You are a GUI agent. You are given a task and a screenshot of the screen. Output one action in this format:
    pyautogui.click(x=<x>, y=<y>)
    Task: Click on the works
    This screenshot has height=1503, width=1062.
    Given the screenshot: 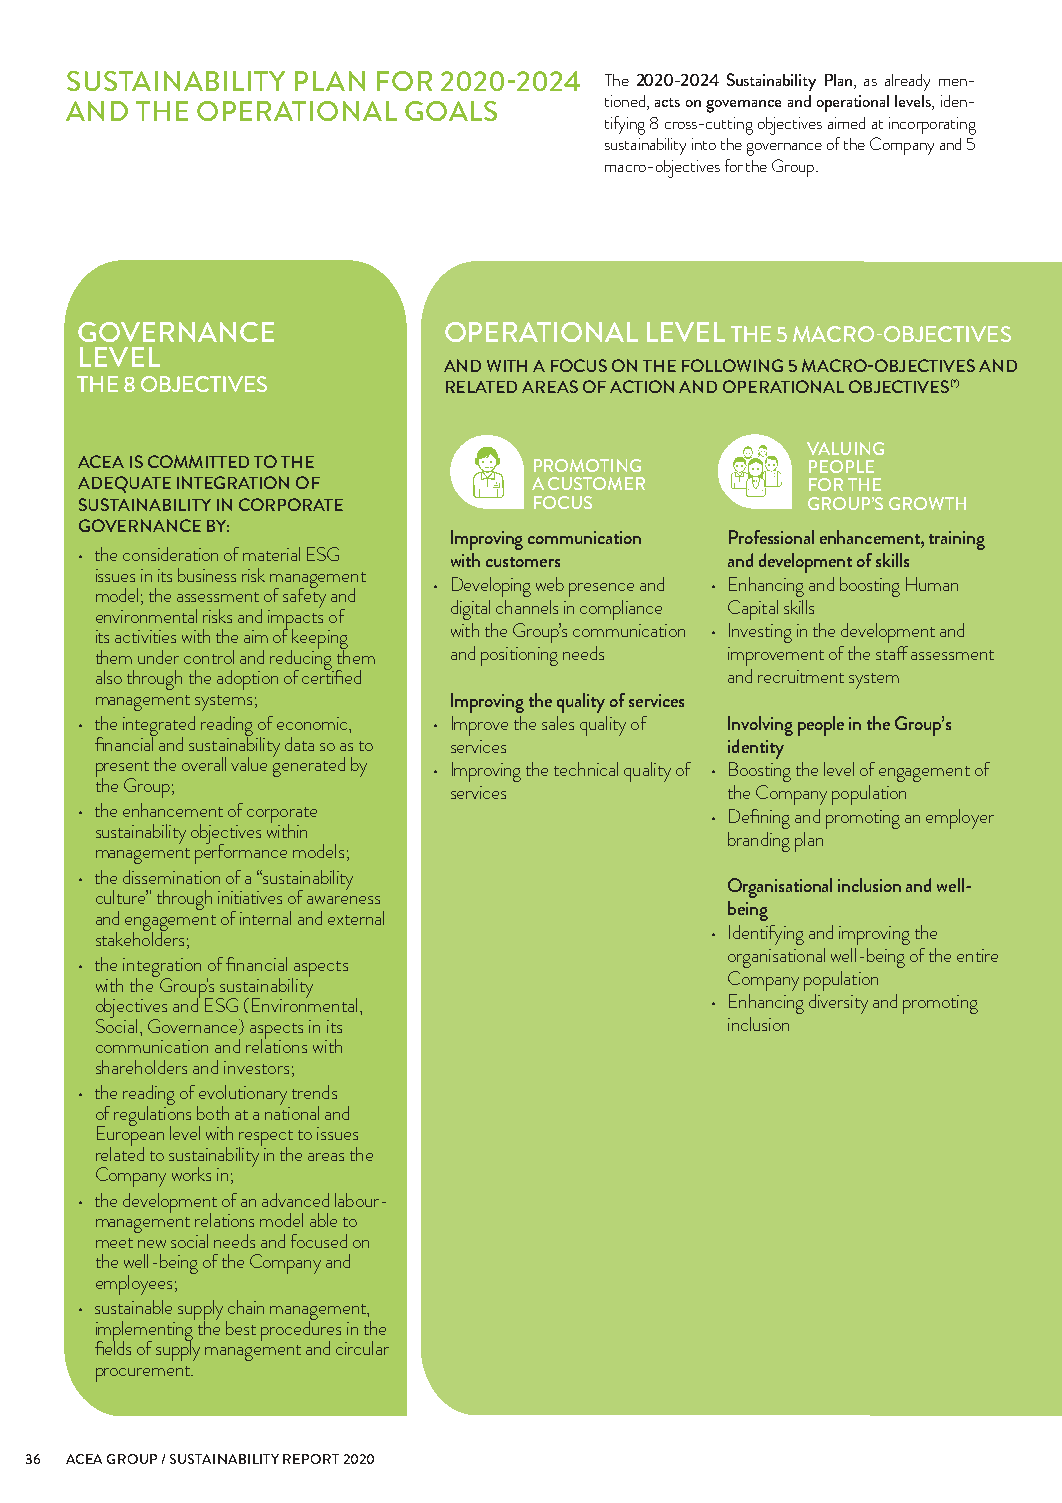 What is the action you would take?
    pyautogui.click(x=191, y=1174)
